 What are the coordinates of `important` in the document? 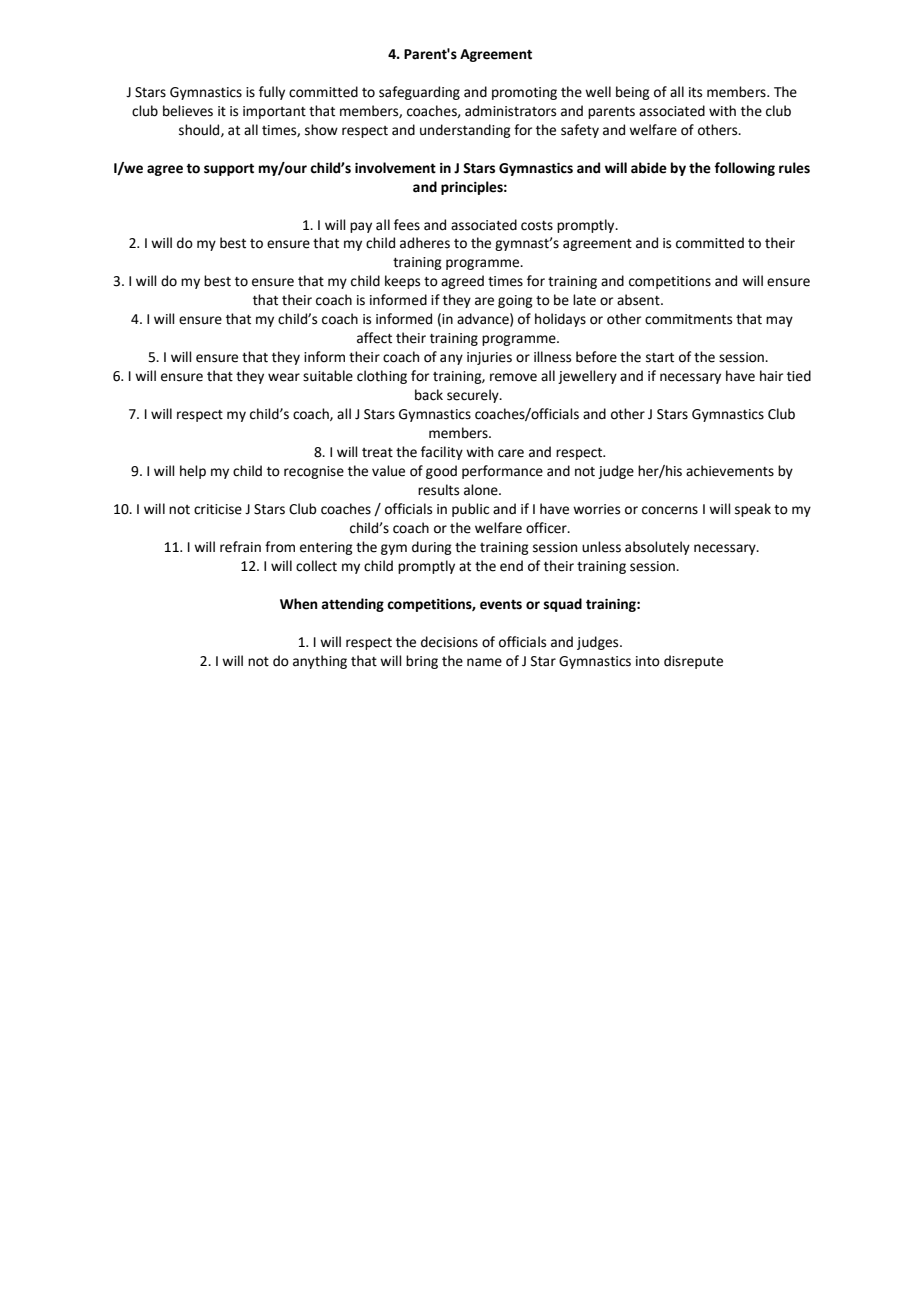 It's located at (274, 112).
